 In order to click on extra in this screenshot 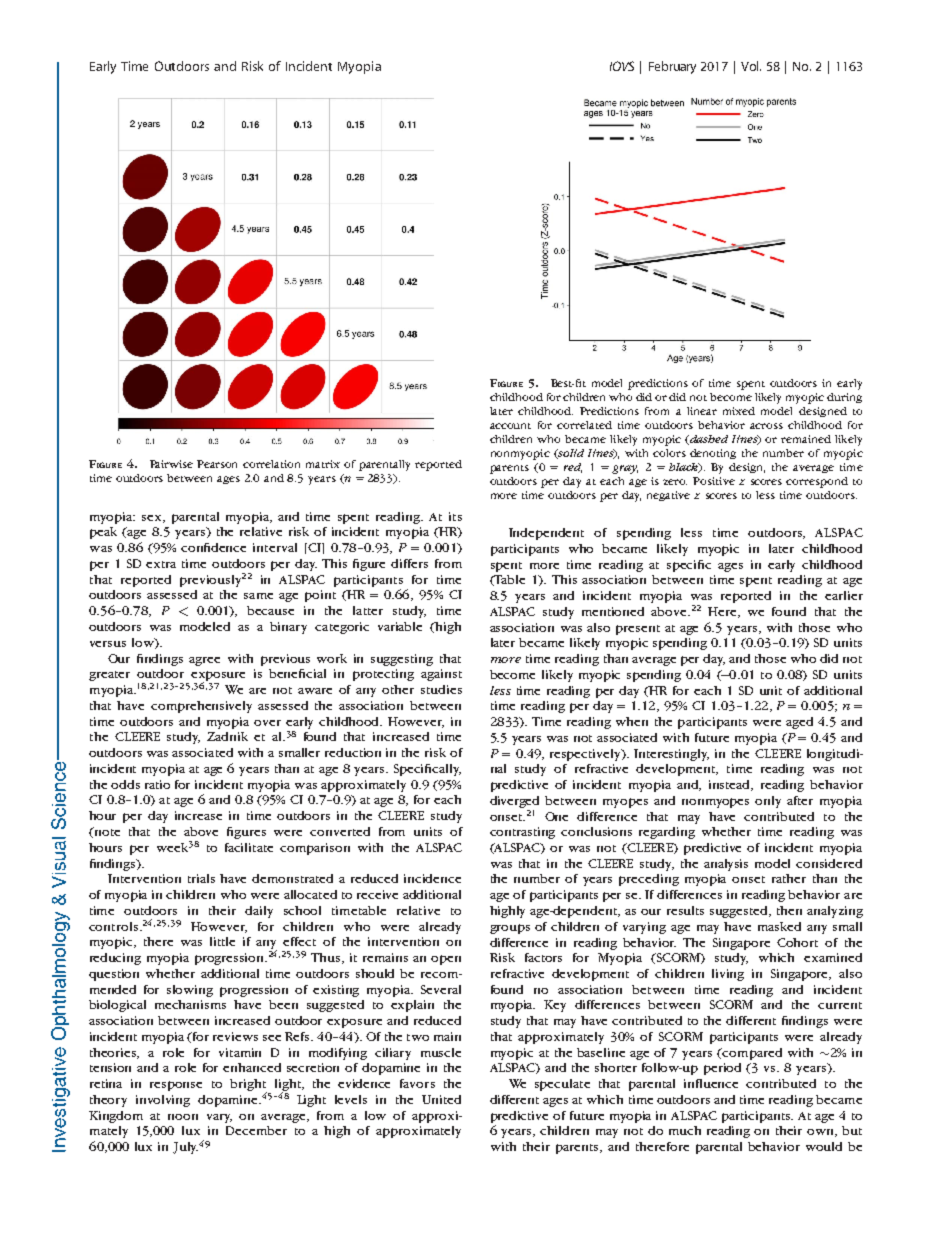, I will do `click(161, 564)`.
